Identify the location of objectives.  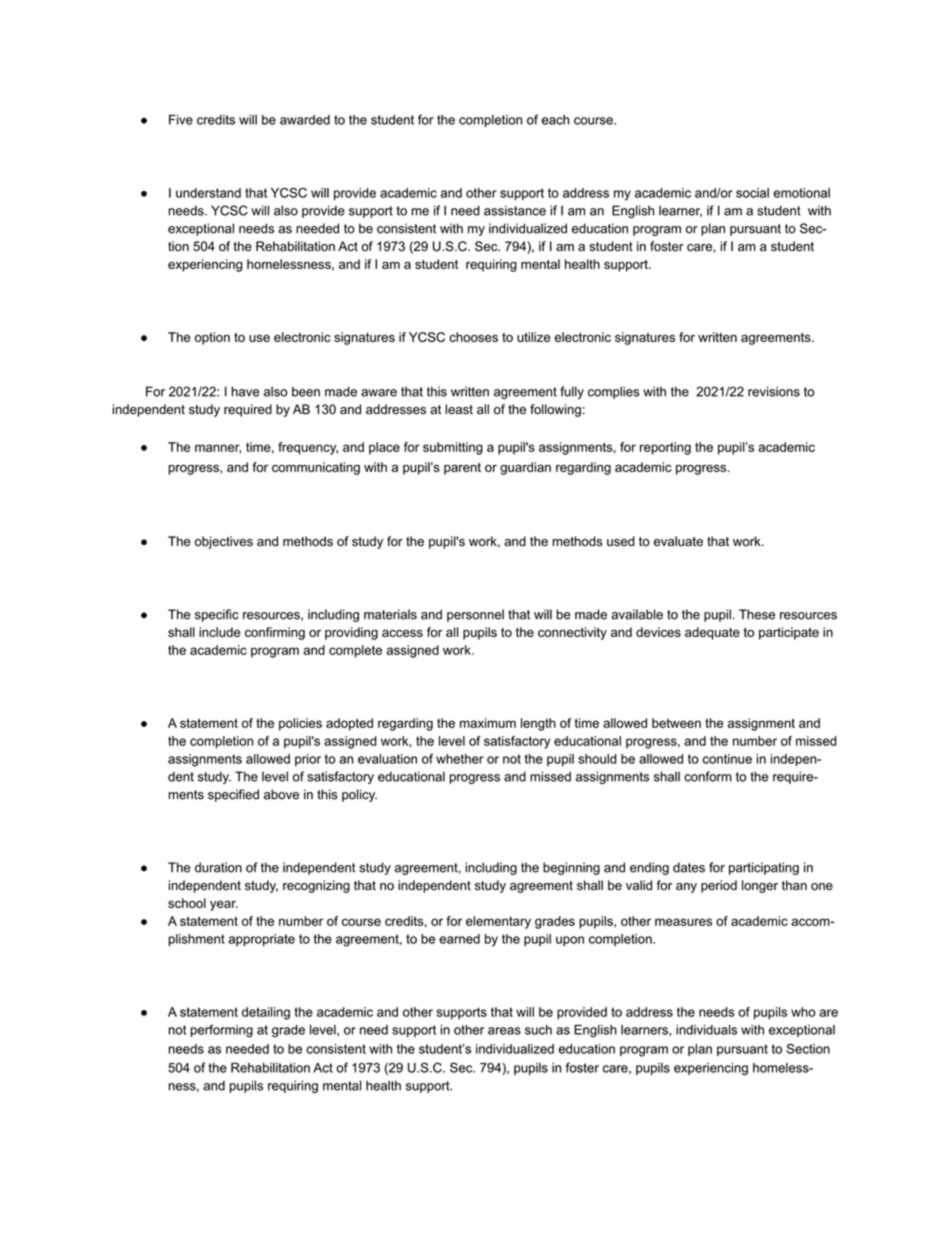
(224, 542).
